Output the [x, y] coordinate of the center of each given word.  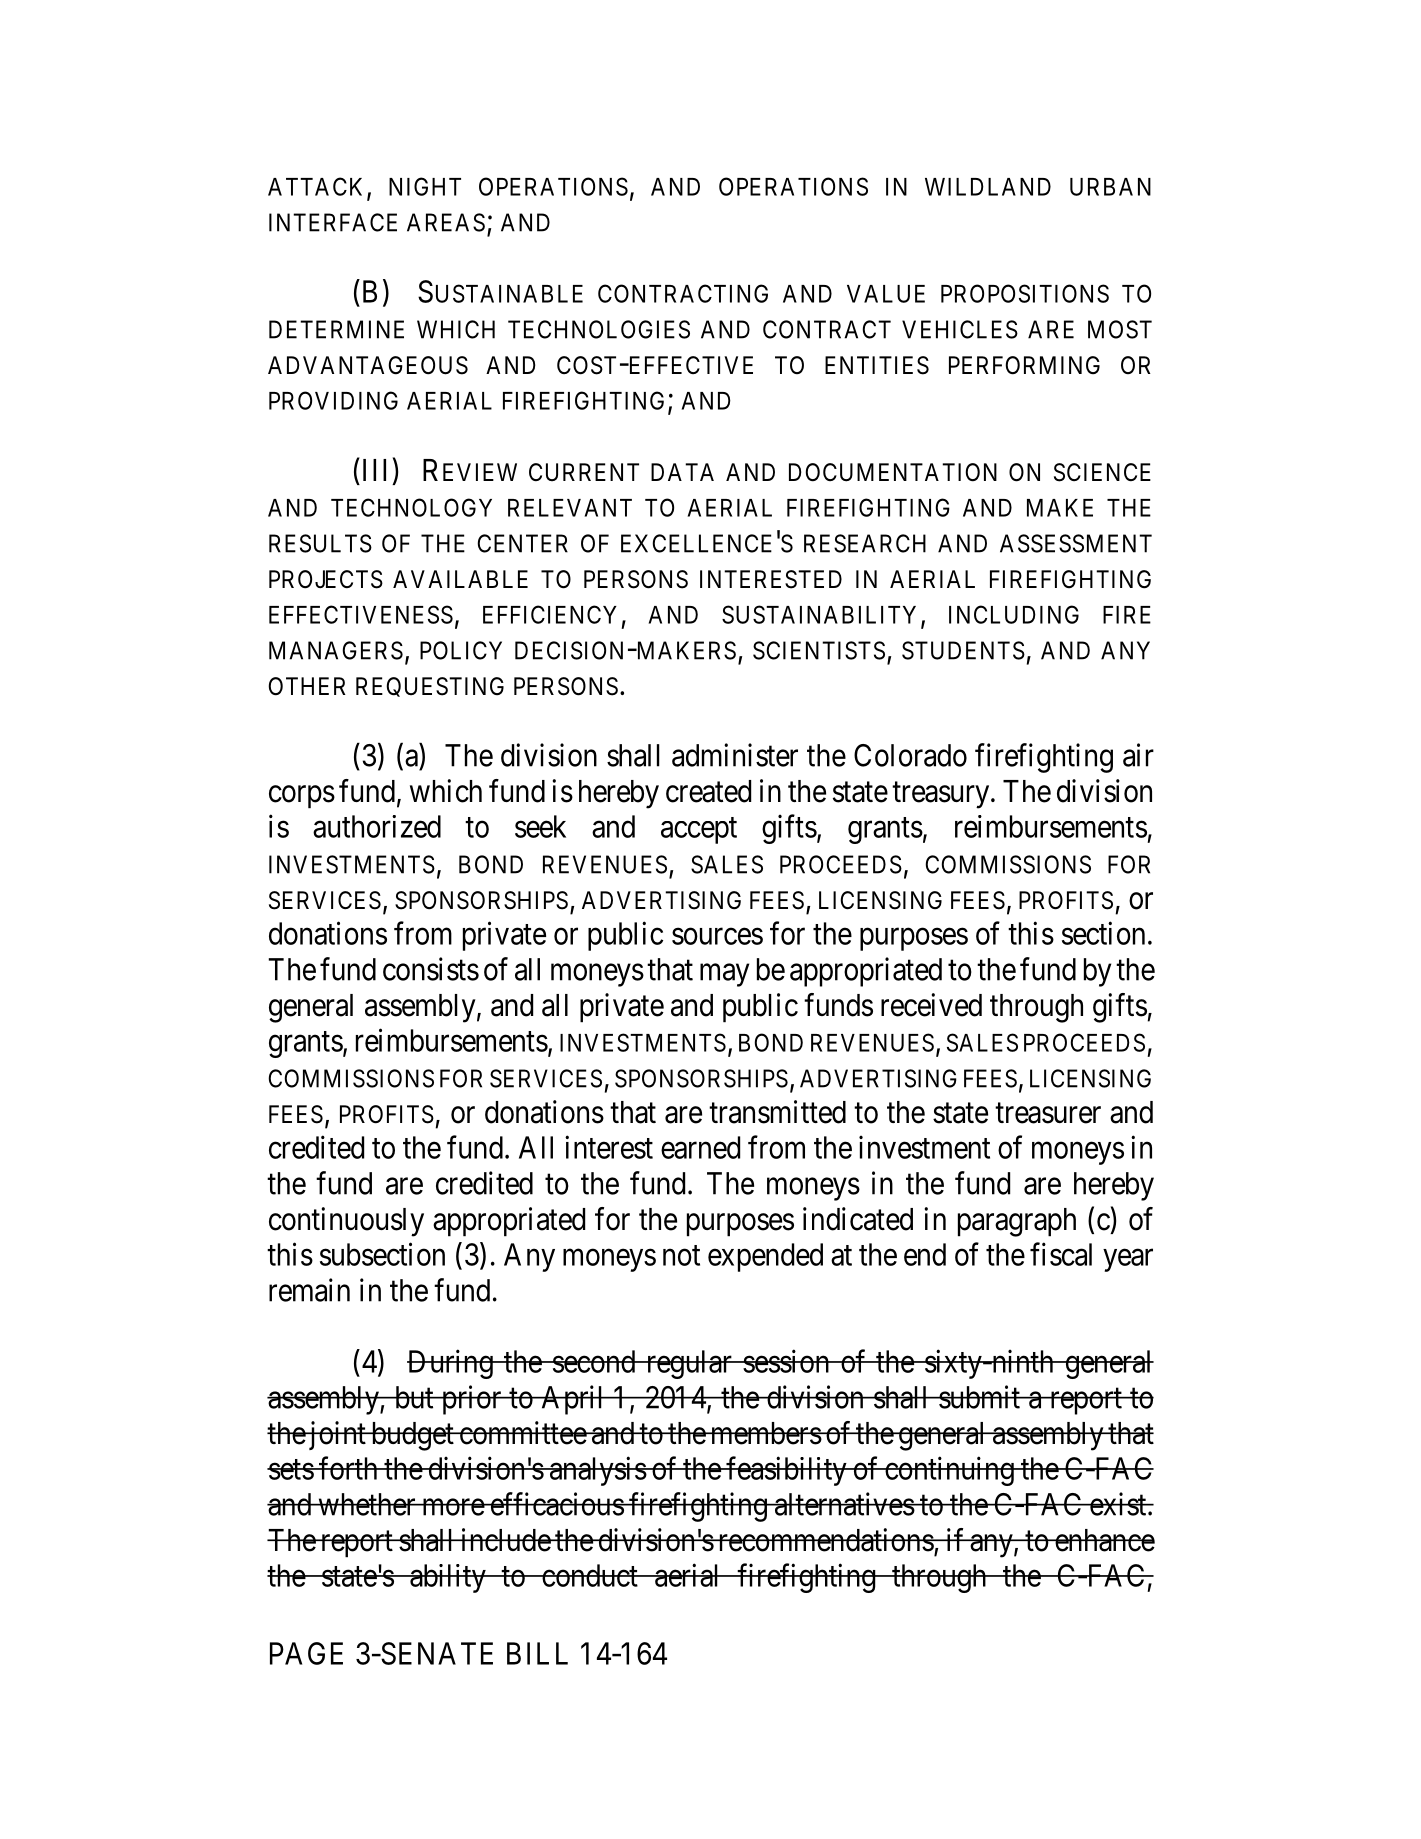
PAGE [306, 1653]
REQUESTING [430, 687]
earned [700, 1147]
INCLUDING [1014, 614]
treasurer [1048, 1113]
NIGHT [425, 186]
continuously [346, 1222]
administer [735, 755]
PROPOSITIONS [1025, 293]
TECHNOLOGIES [599, 329]
